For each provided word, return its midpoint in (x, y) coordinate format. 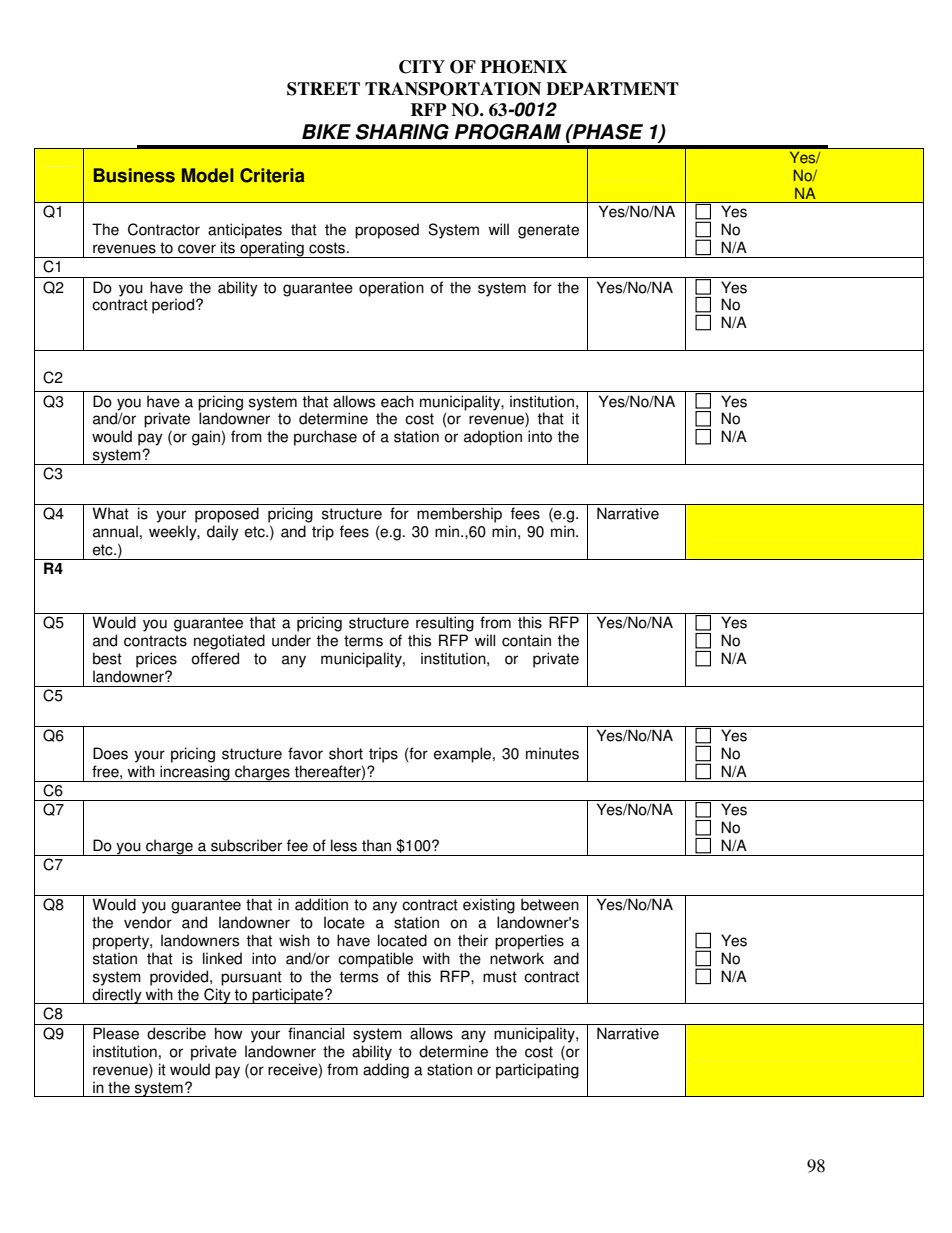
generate (548, 231)
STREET (323, 89)
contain (526, 640)
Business (134, 175)
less (344, 845)
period (174, 306)
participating (537, 1071)
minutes (552, 753)
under (291, 640)
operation (391, 289)
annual (115, 531)
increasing (195, 773)
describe (176, 1033)
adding (386, 1071)
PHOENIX (523, 67)
